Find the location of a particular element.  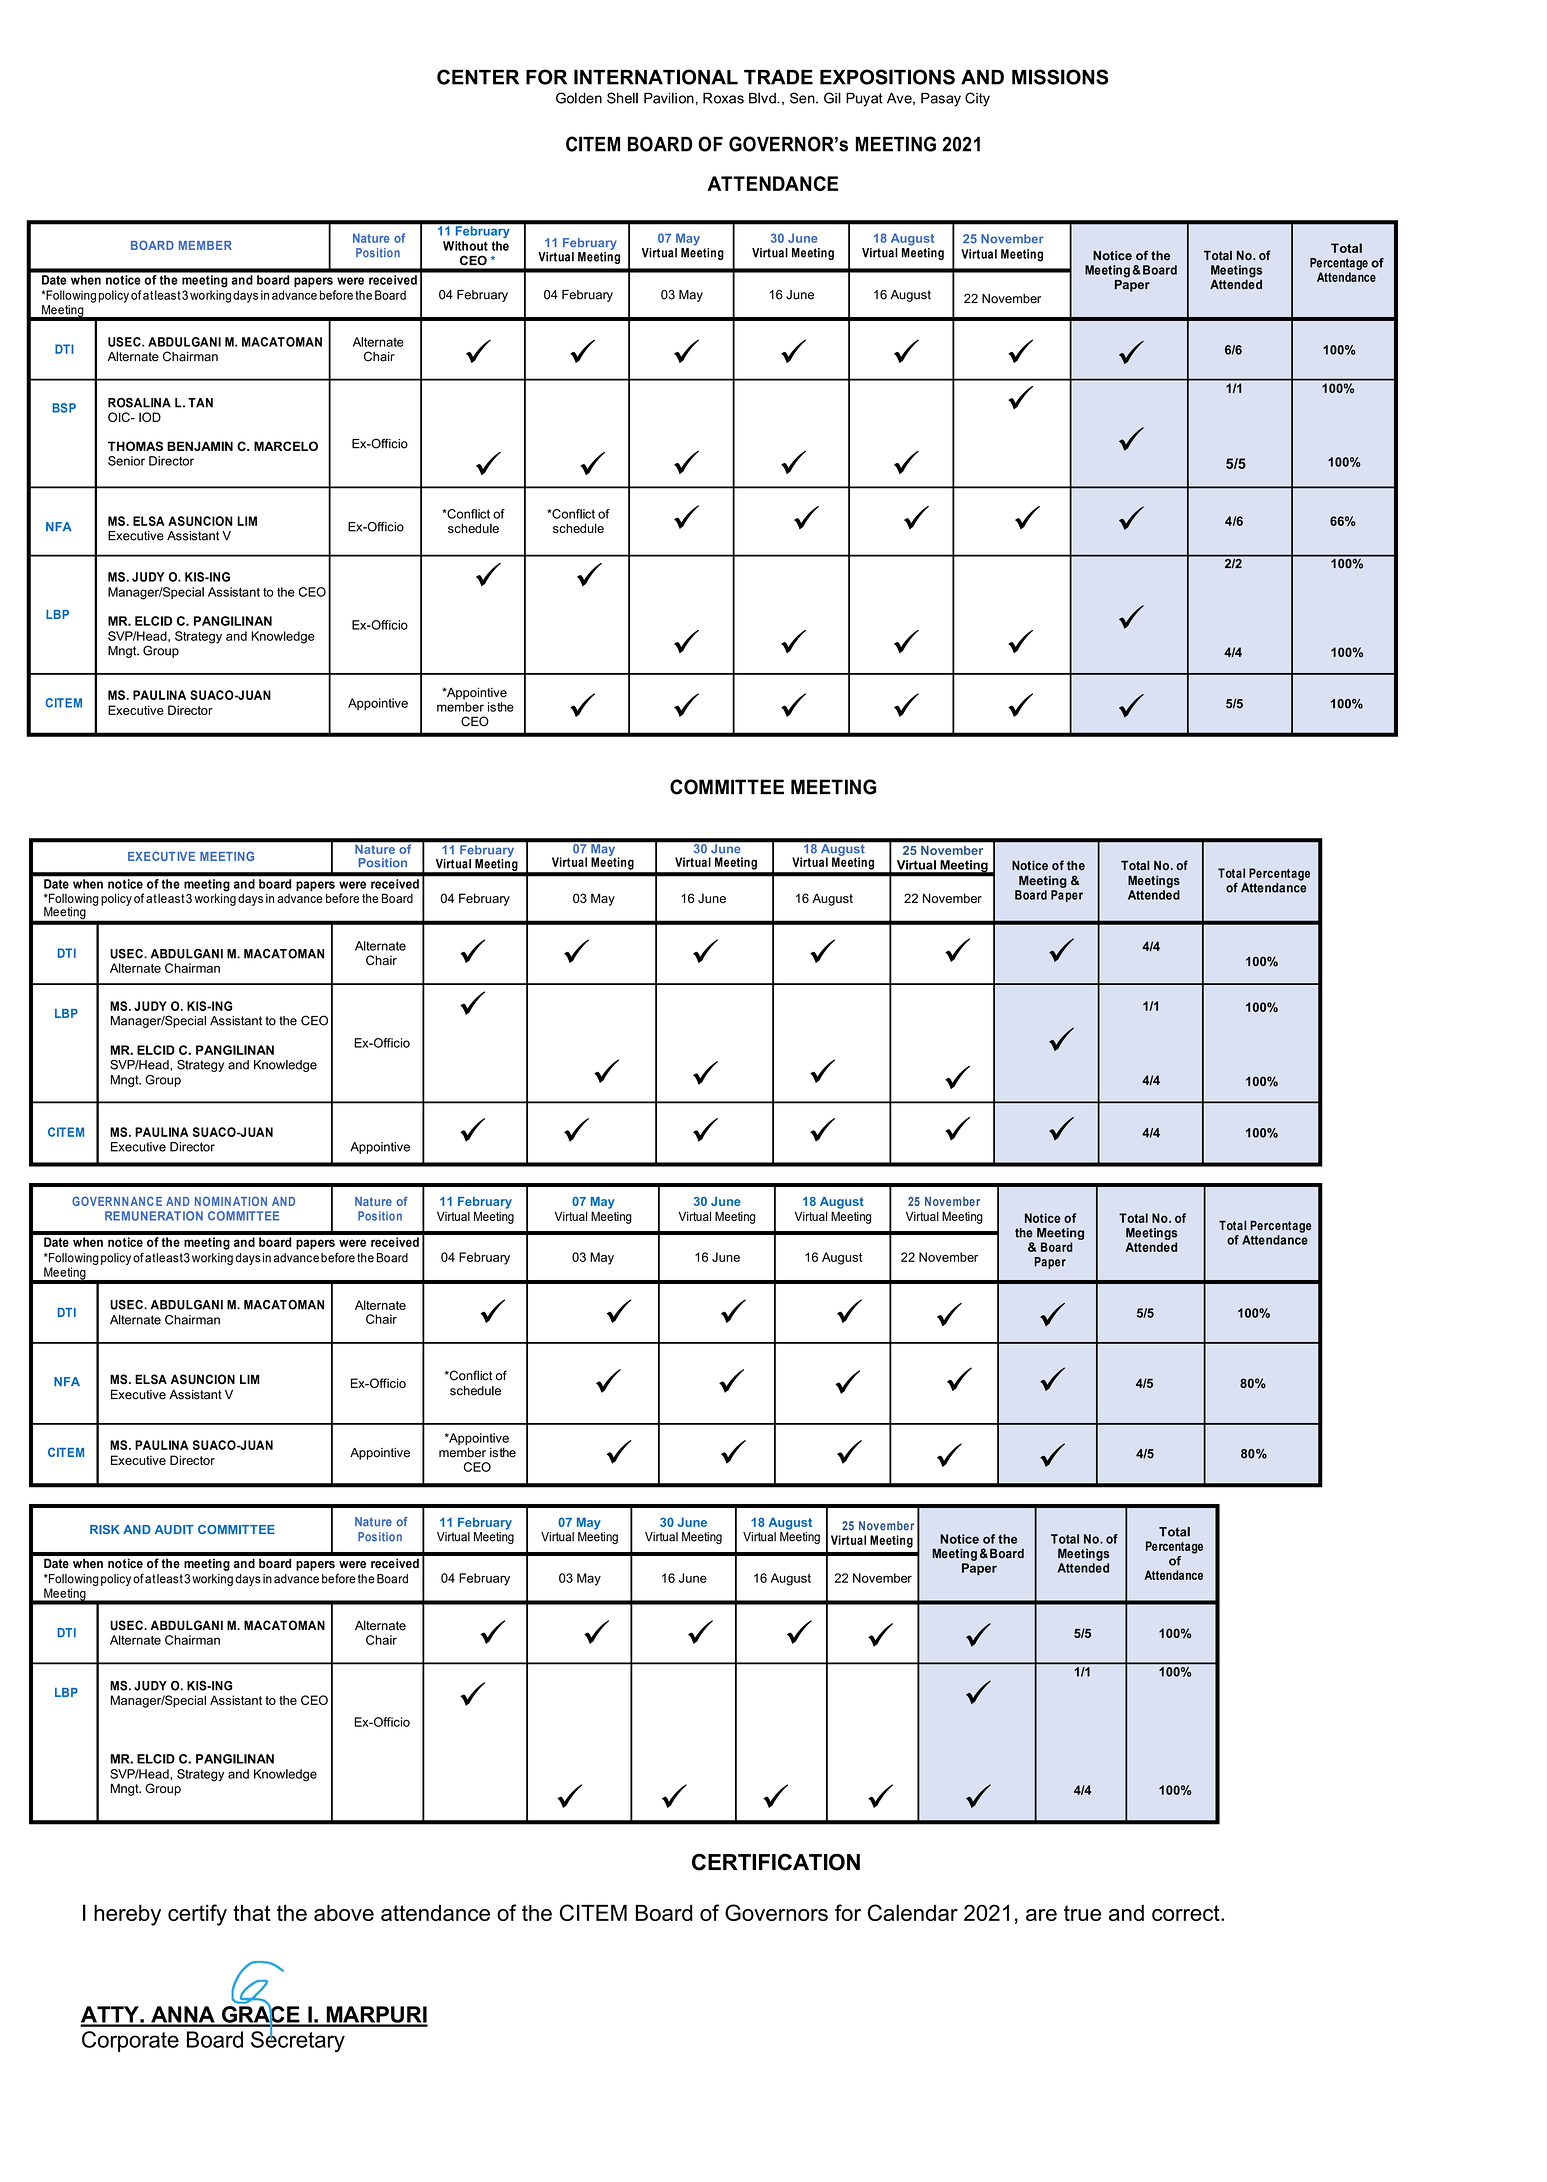

Shell is located at coordinates (622, 98).
